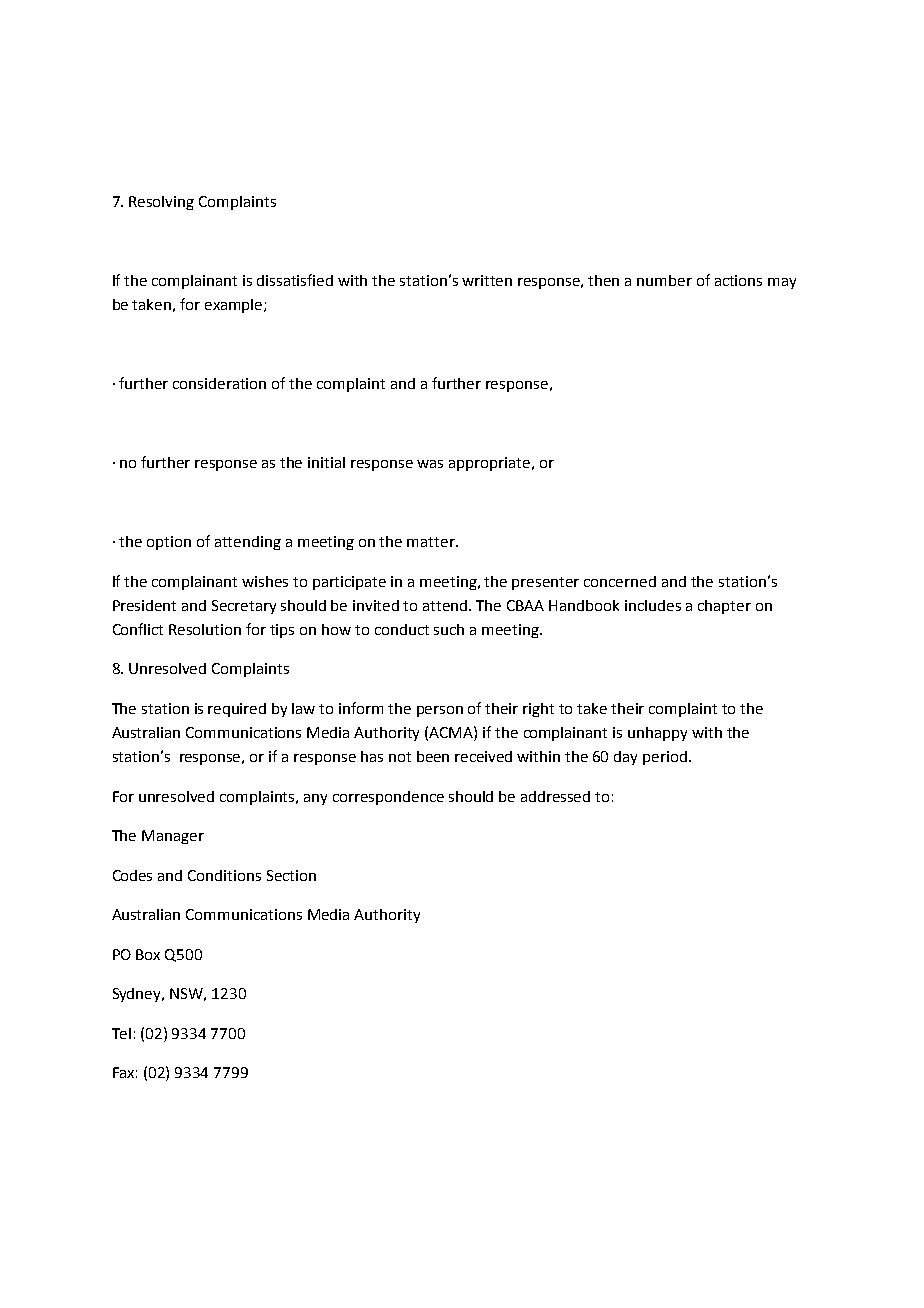 The width and height of the image is (924, 1308). Describe the element at coordinates (138, 995) in the image. I see `Sydney` at that location.
